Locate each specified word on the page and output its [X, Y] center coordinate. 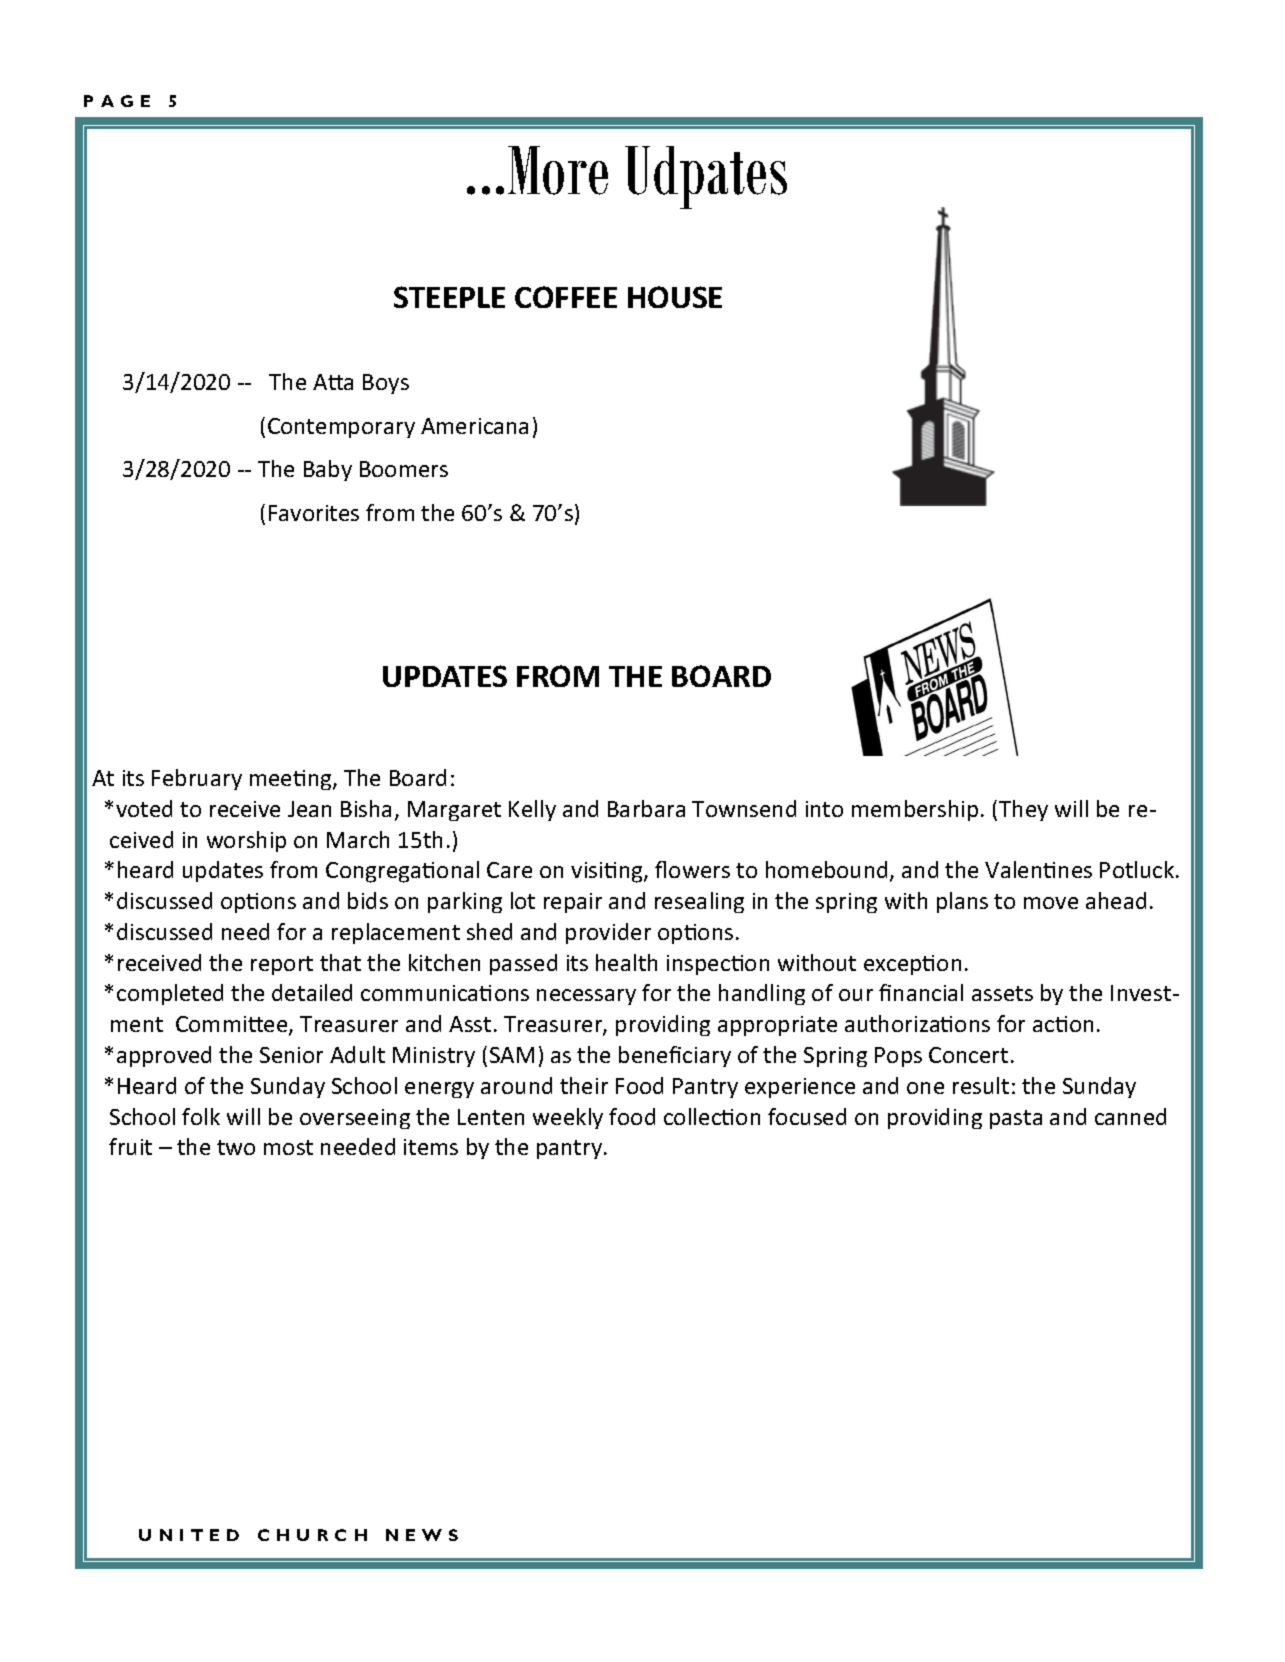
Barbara [646, 808]
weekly [568, 1118]
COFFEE [566, 297]
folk [201, 1116]
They [1023, 810]
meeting [292, 780]
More [558, 170]
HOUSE [675, 297]
